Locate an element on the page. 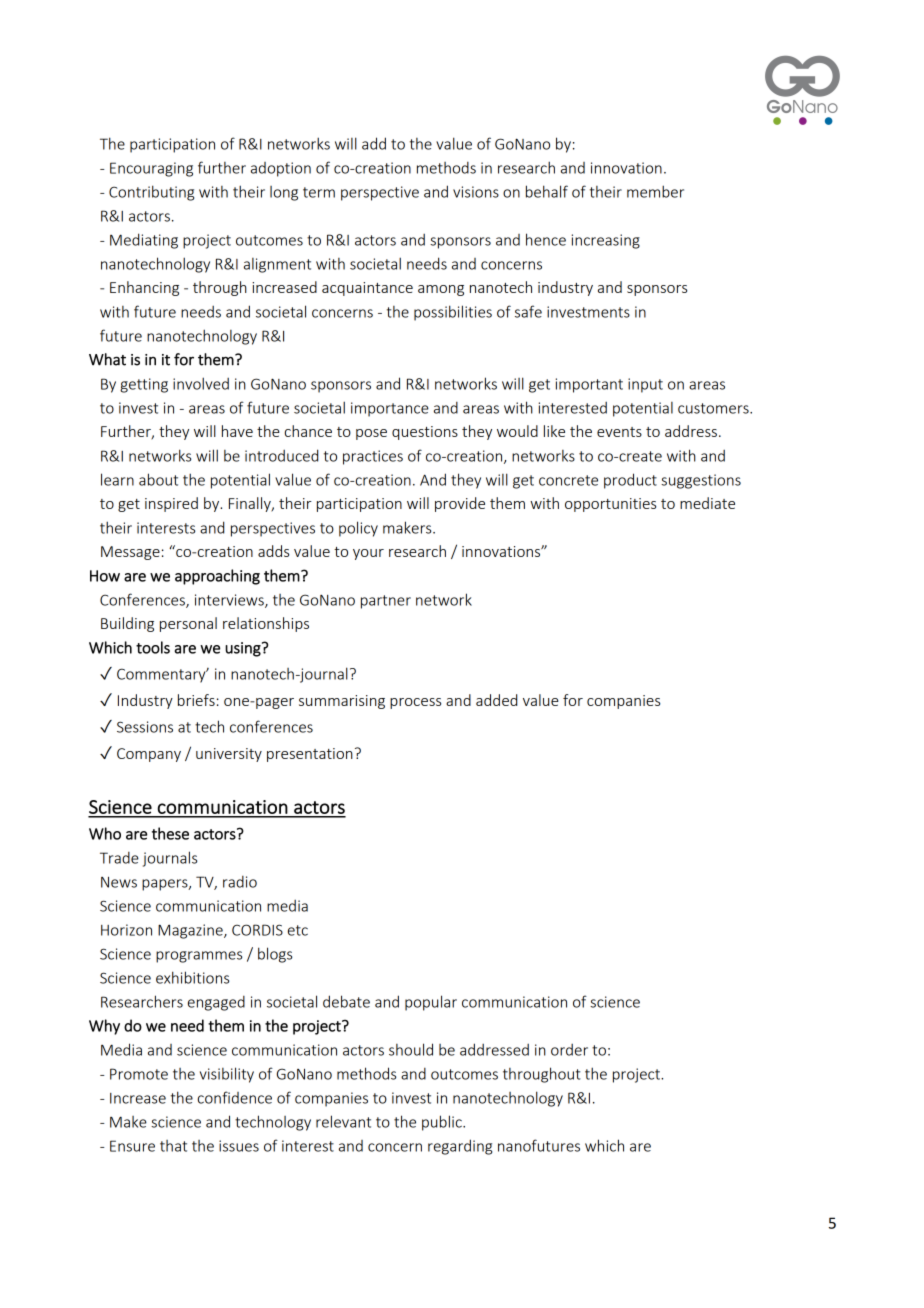  visions is located at coordinates (476, 192).
